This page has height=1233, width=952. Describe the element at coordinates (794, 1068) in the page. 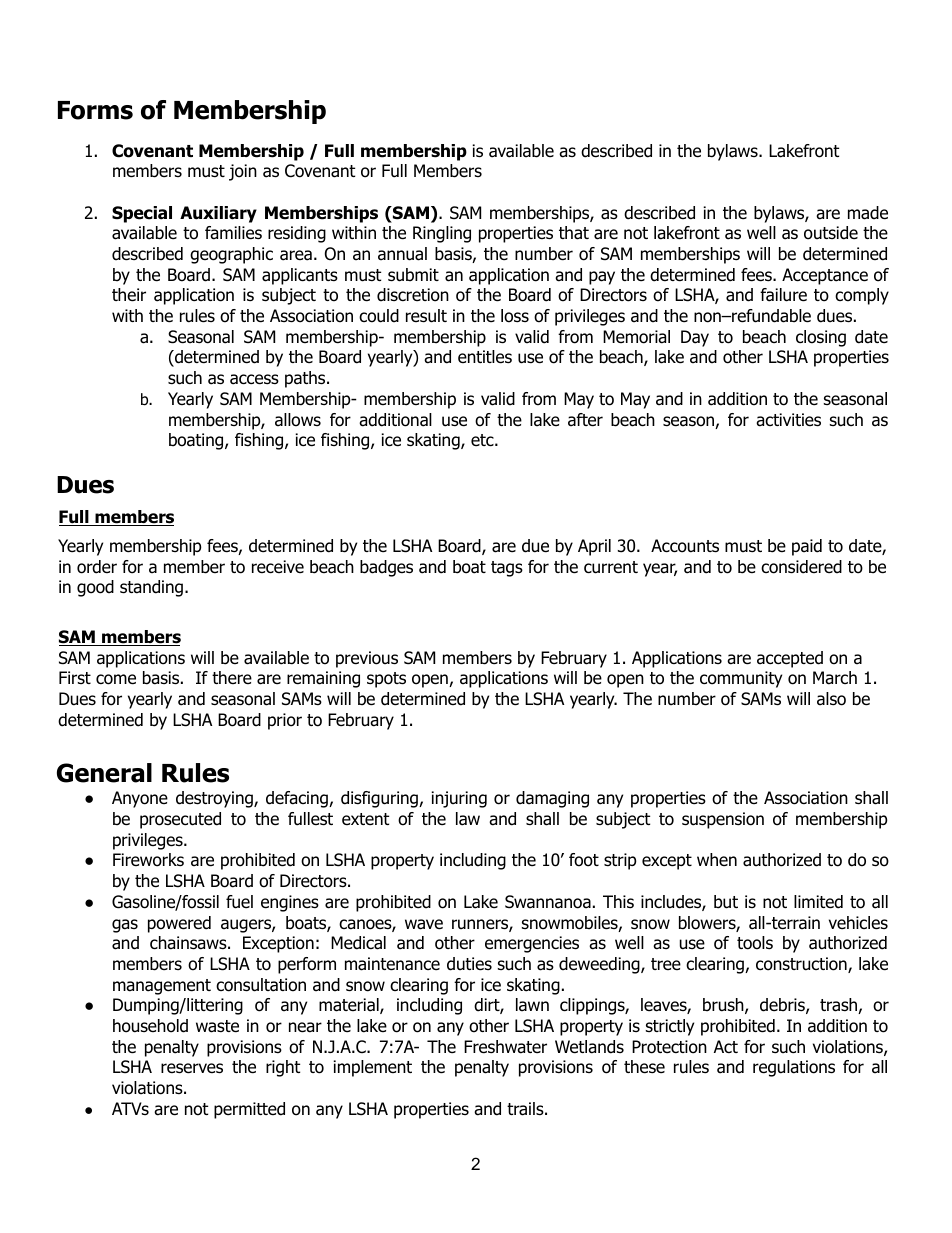

I see `regulations` at that location.
